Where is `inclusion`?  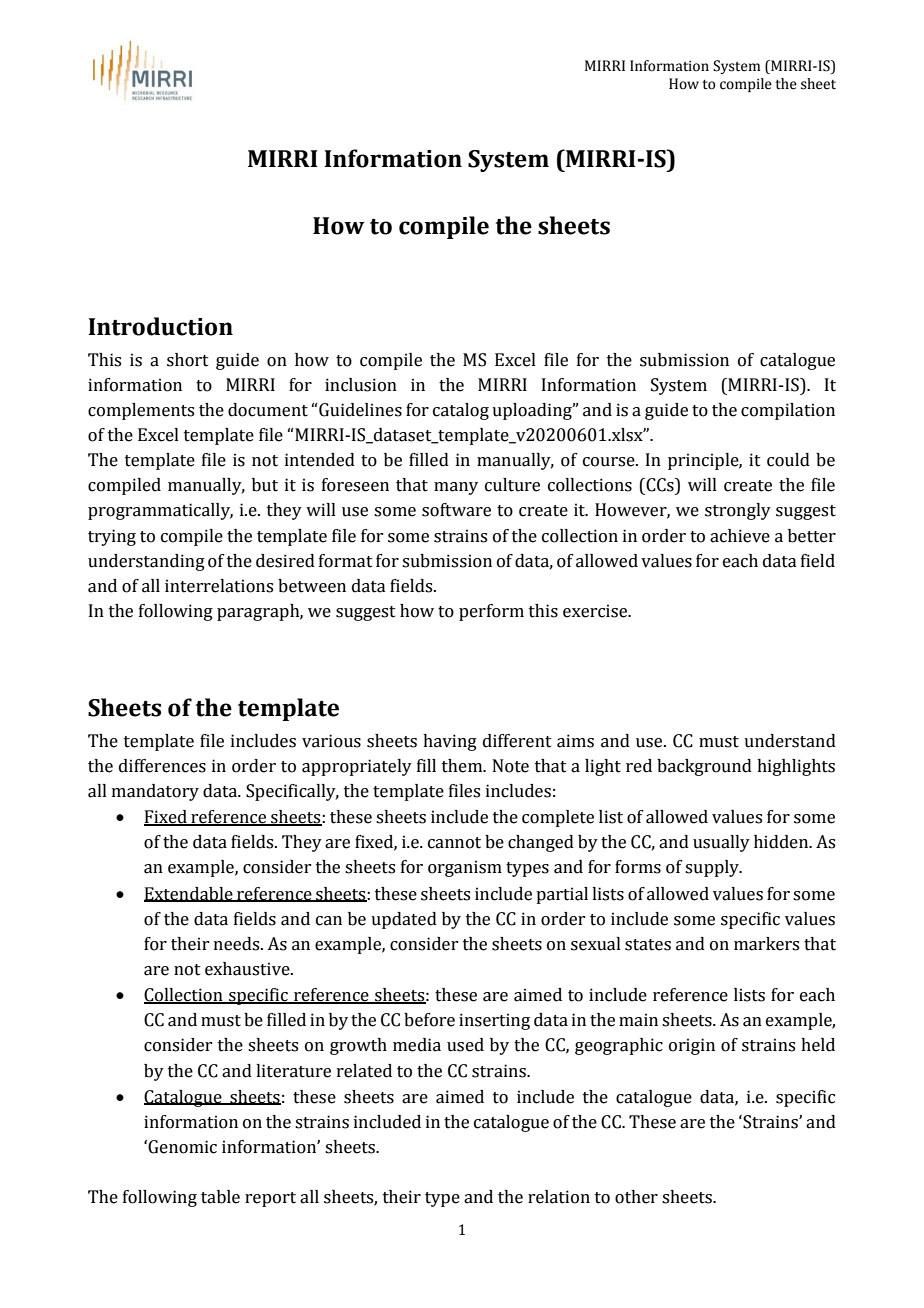
inclusion is located at coordinates (361, 385).
